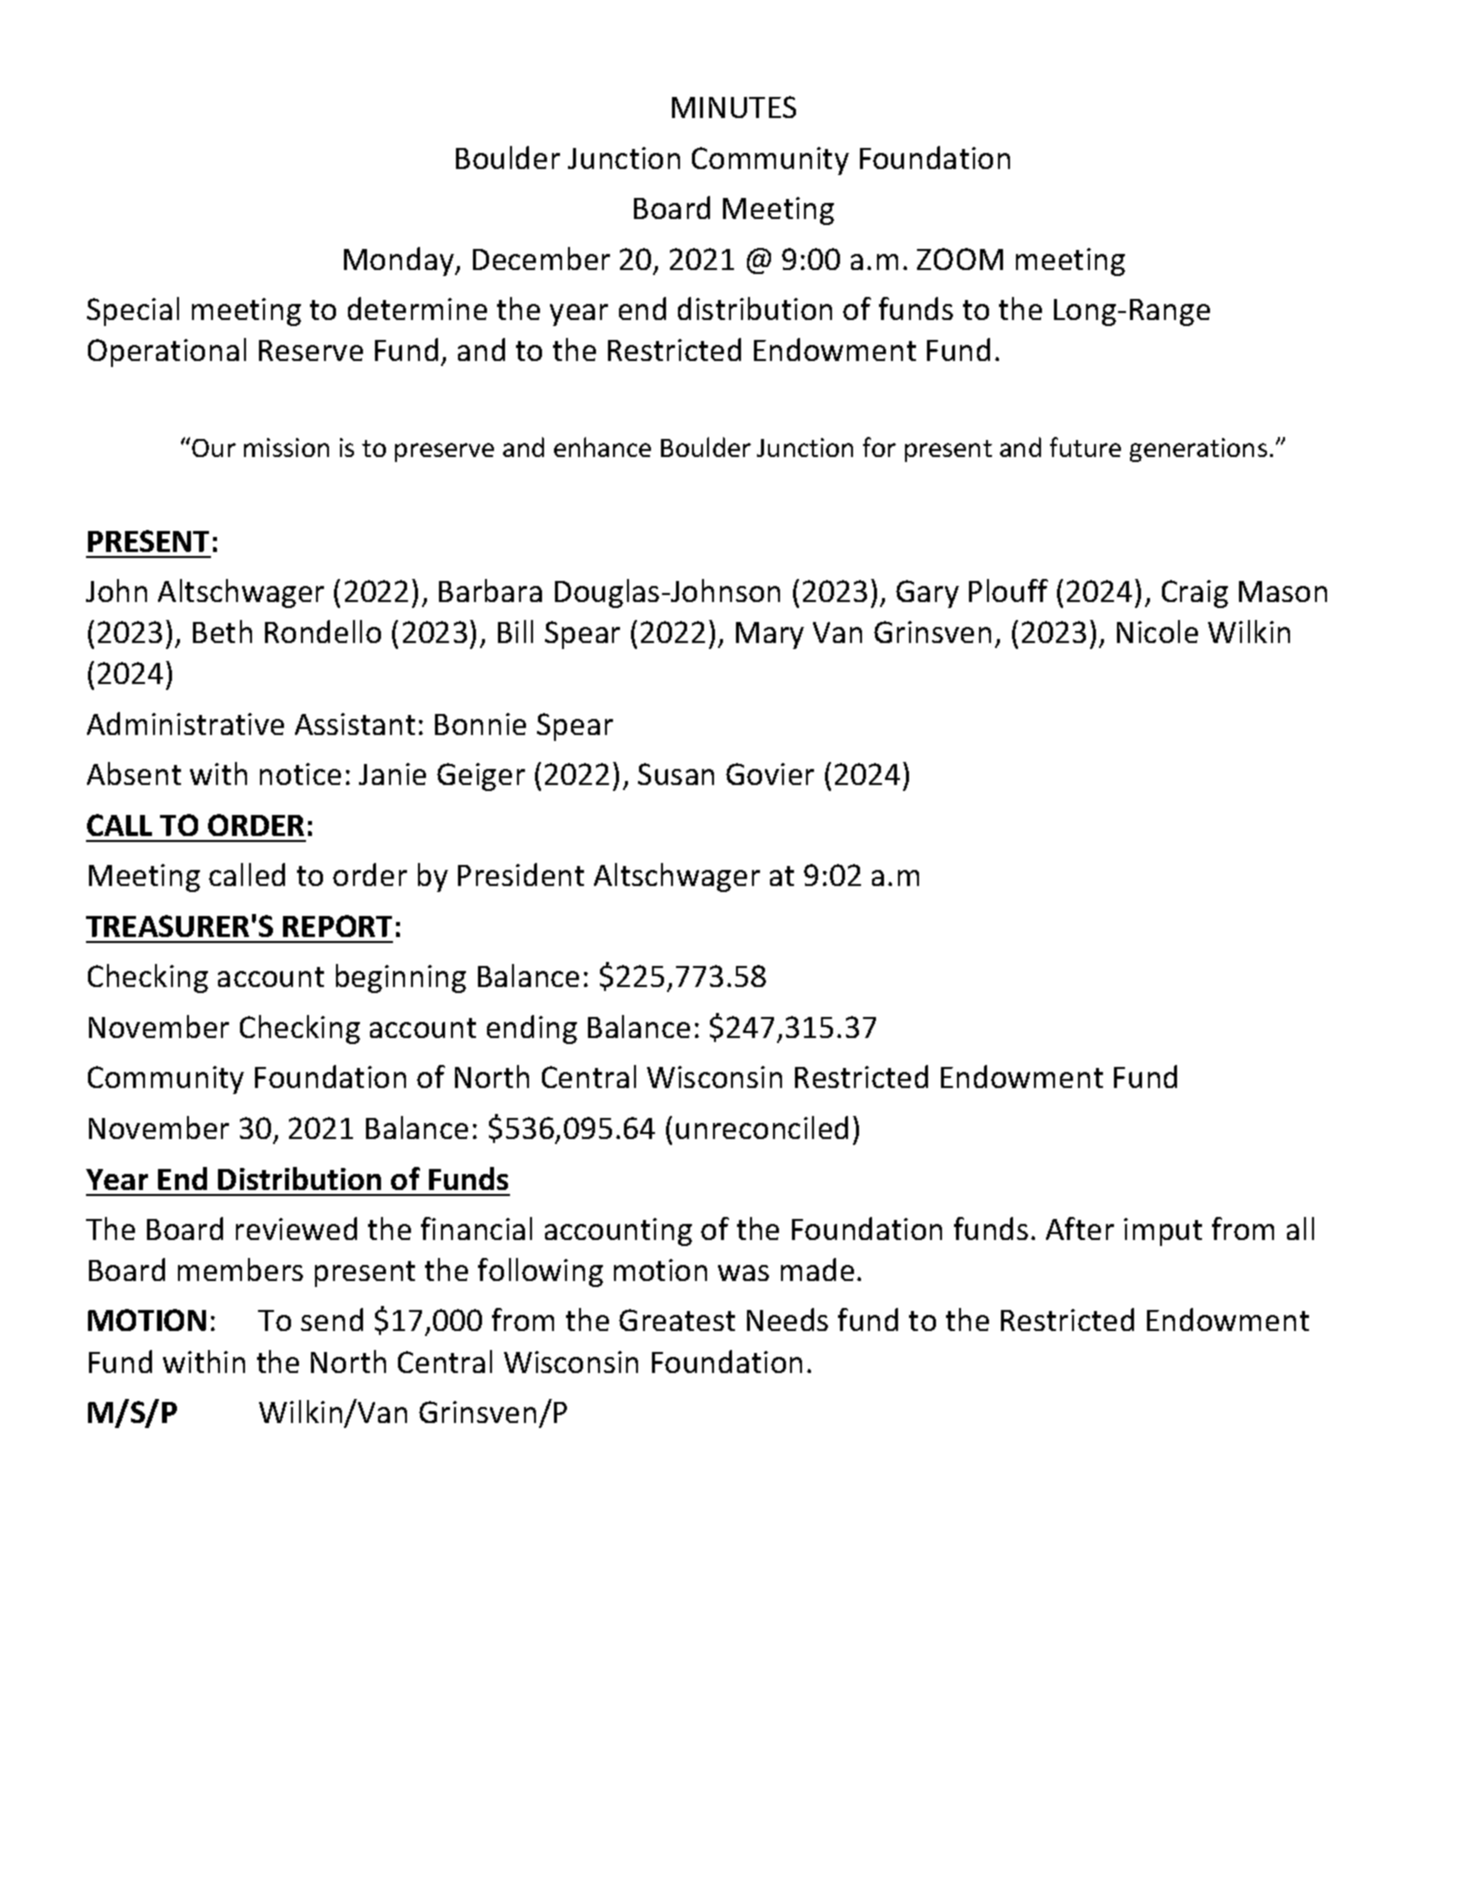 The width and height of the image is (1467, 1898). What do you see at coordinates (355, 724) in the image?
I see `Assistant` at bounding box center [355, 724].
